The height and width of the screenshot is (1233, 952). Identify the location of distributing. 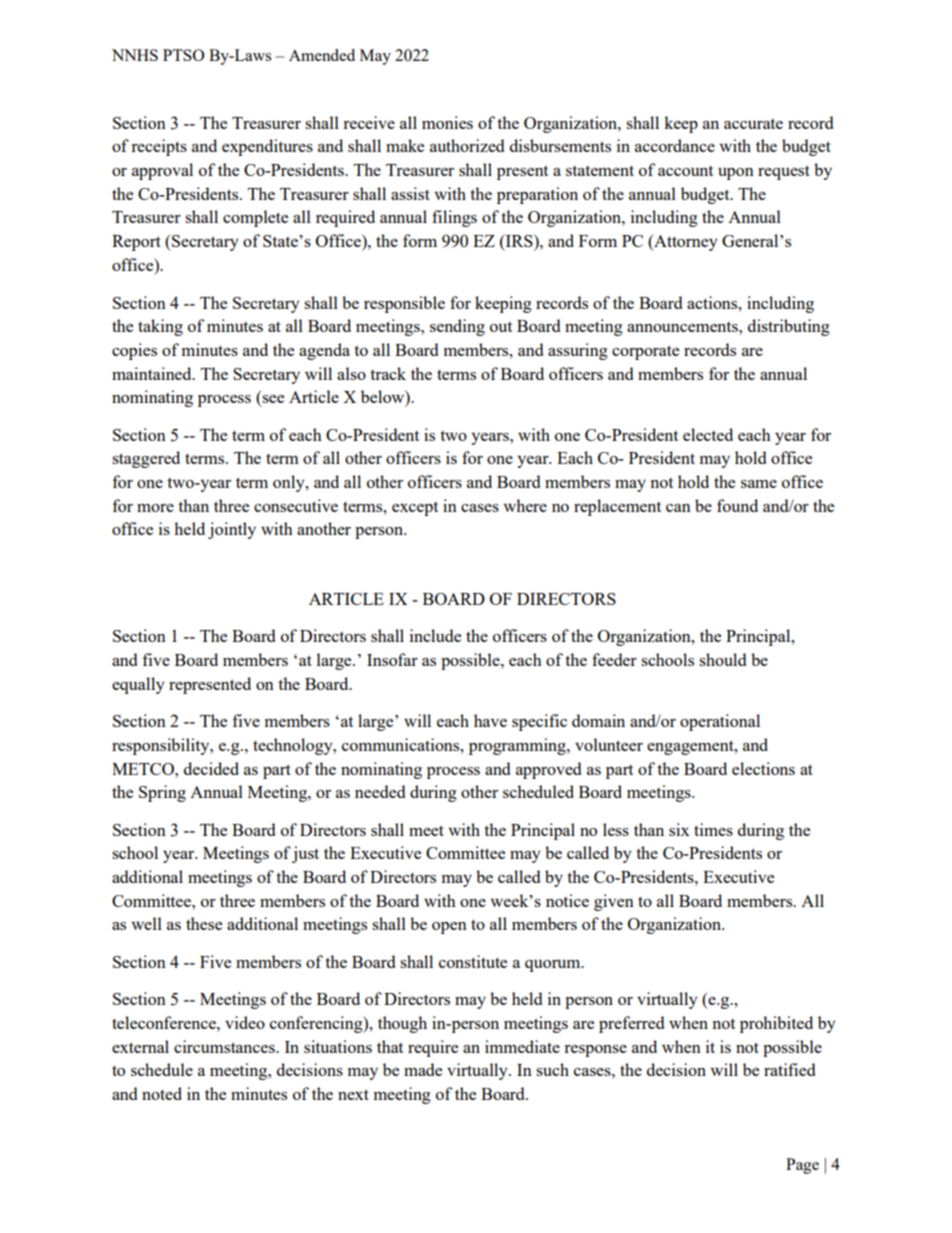
(789, 327).
